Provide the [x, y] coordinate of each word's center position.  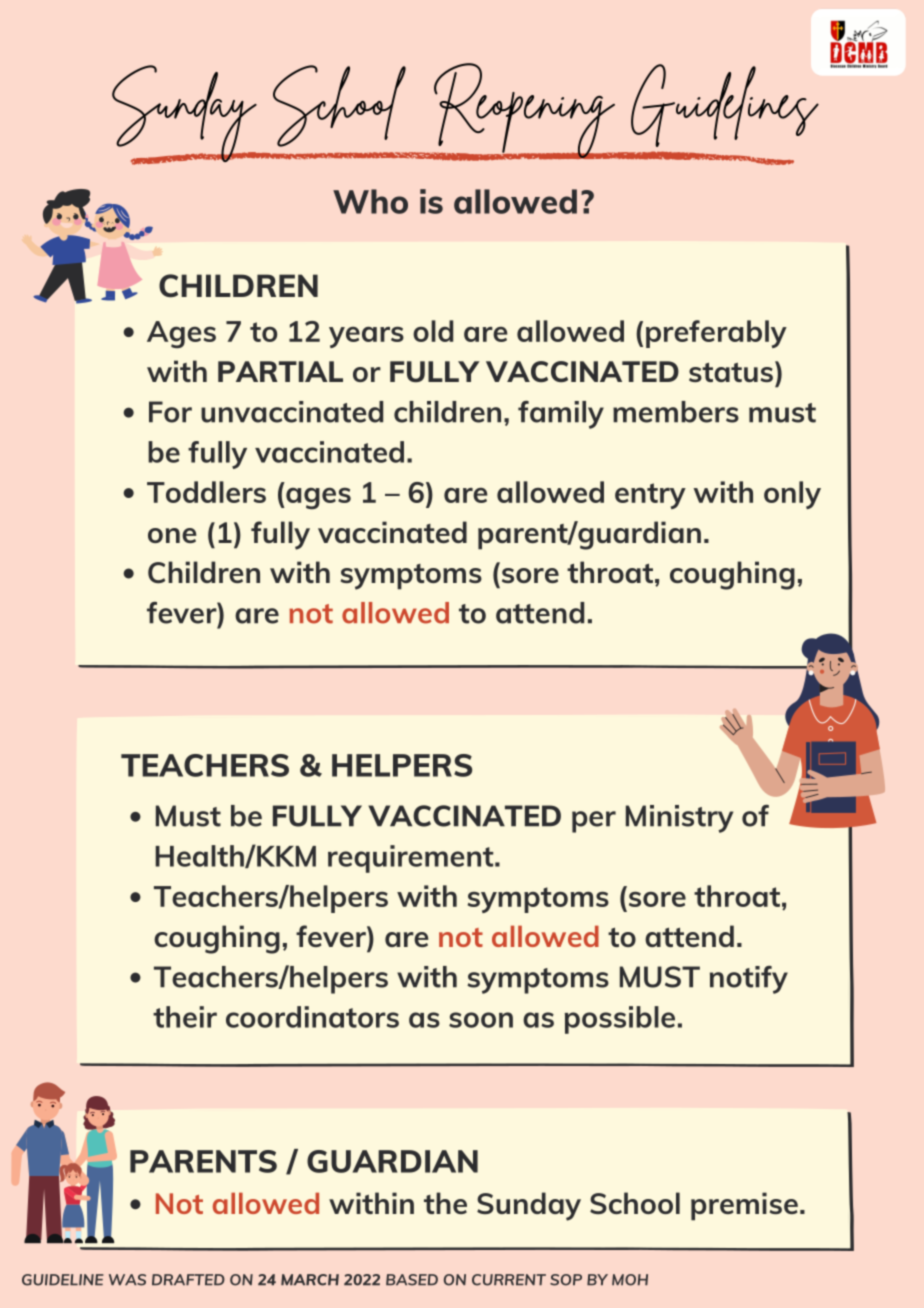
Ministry [679, 819]
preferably [716, 334]
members [676, 412]
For [170, 412]
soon [481, 1020]
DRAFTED [188, 1279]
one [172, 535]
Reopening [524, 111]
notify [749, 980]
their [185, 1017]
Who [370, 201]
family [561, 415]
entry [650, 496]
